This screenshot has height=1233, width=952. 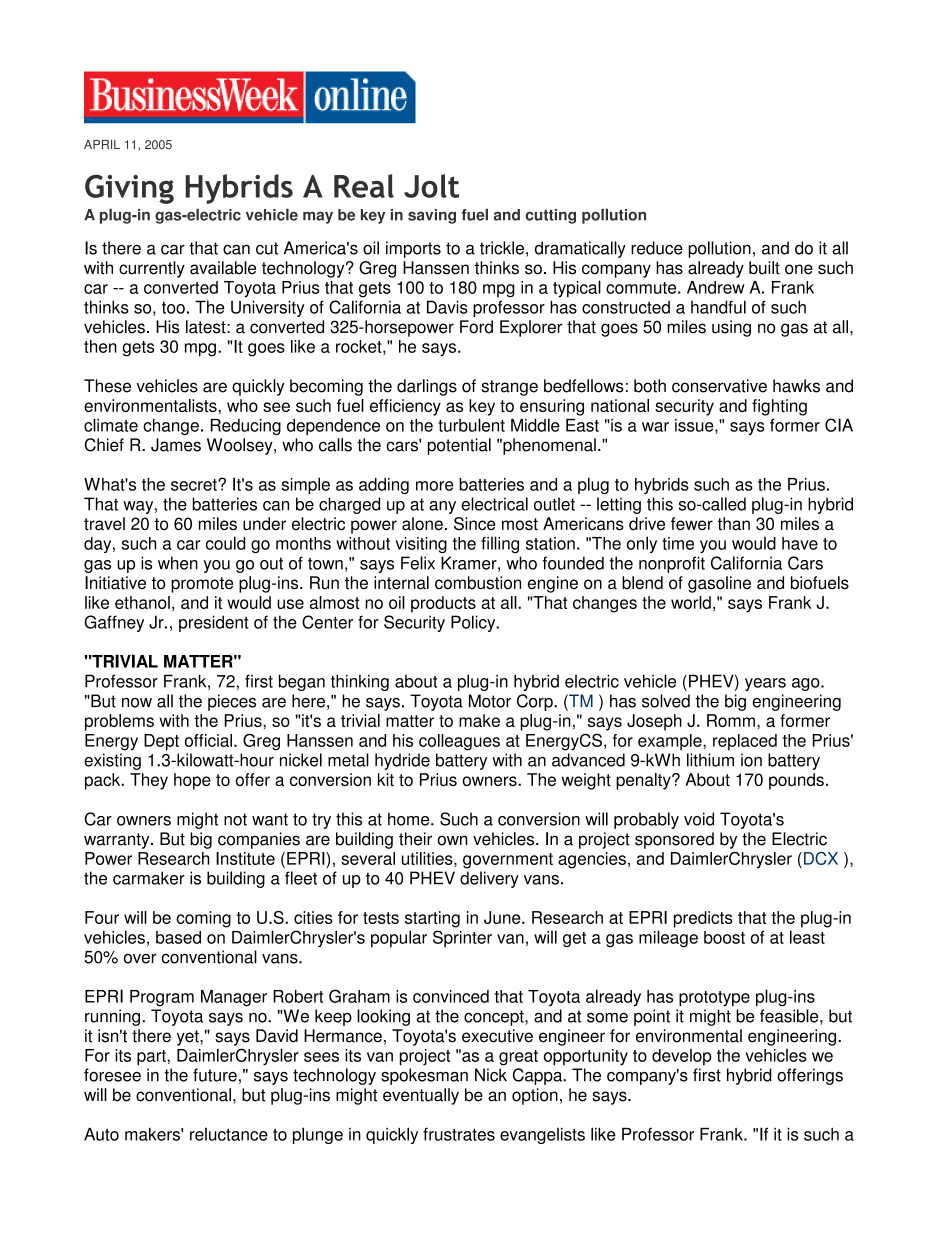 What do you see at coordinates (489, 879) in the screenshot?
I see `delivery` at bounding box center [489, 879].
